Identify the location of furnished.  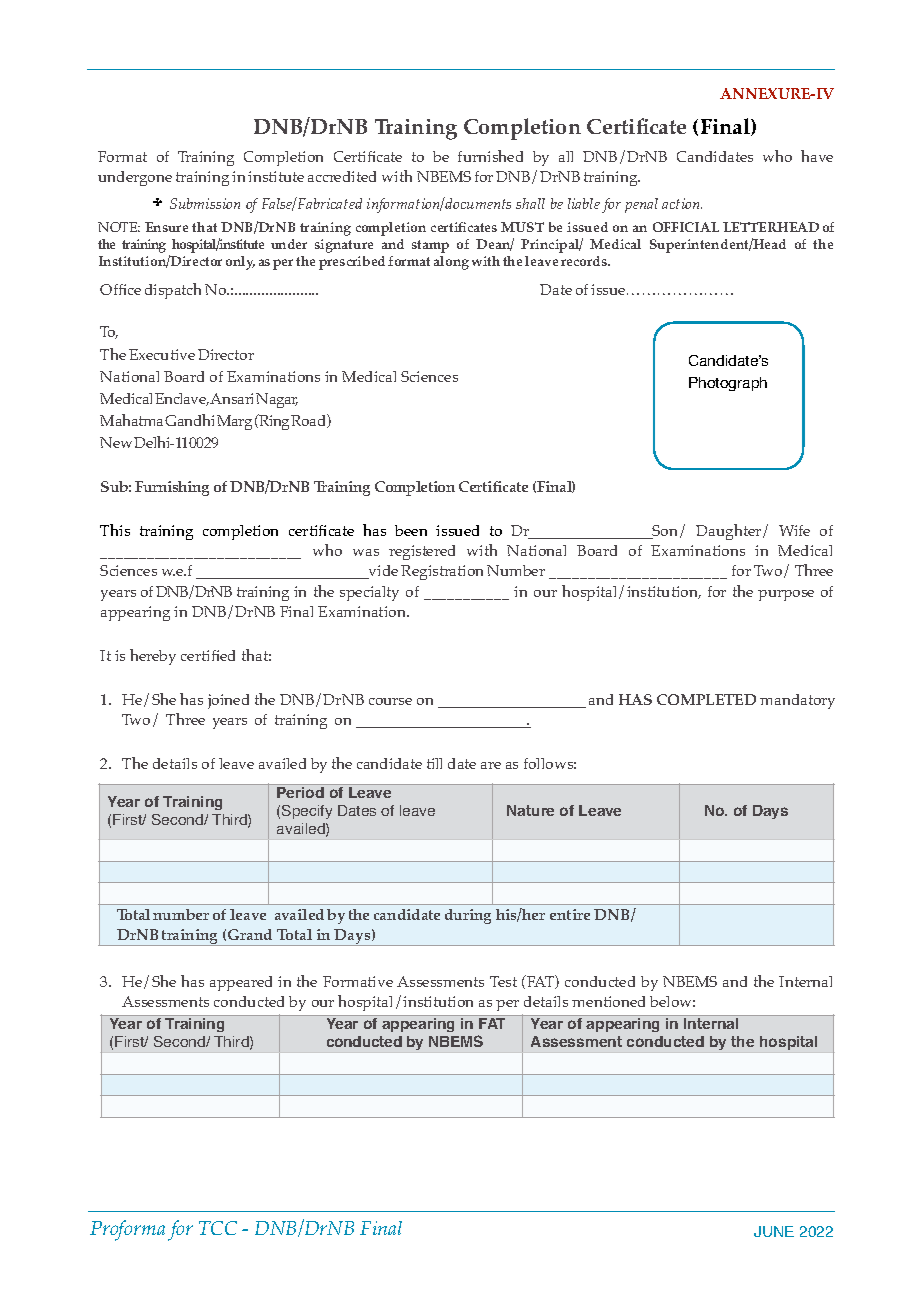
(490, 156).
